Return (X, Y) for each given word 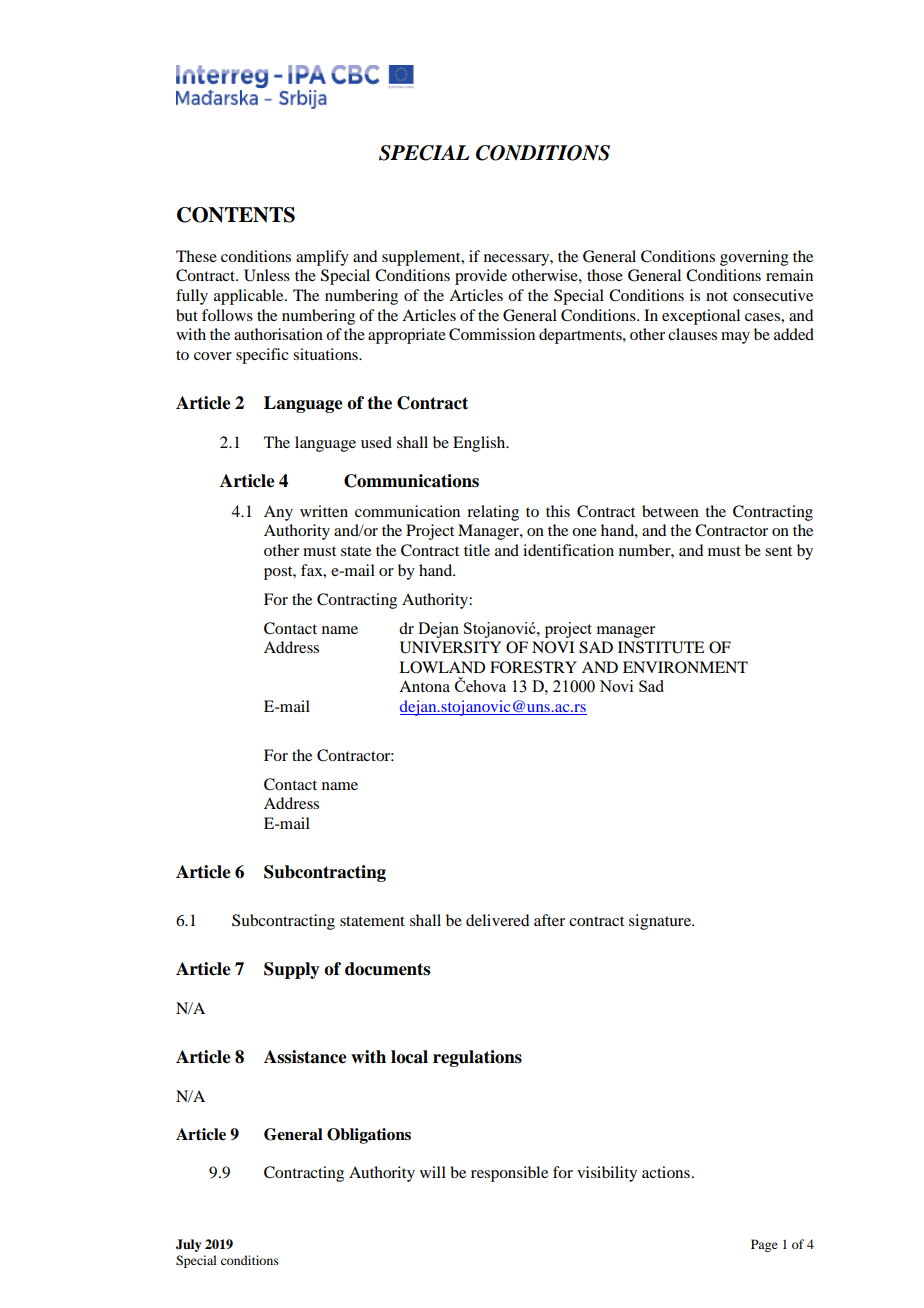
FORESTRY (533, 667)
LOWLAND (442, 667)
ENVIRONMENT (685, 667)
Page (764, 1245)
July (188, 1245)
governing (754, 258)
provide (481, 277)
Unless (267, 275)
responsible (509, 1174)
